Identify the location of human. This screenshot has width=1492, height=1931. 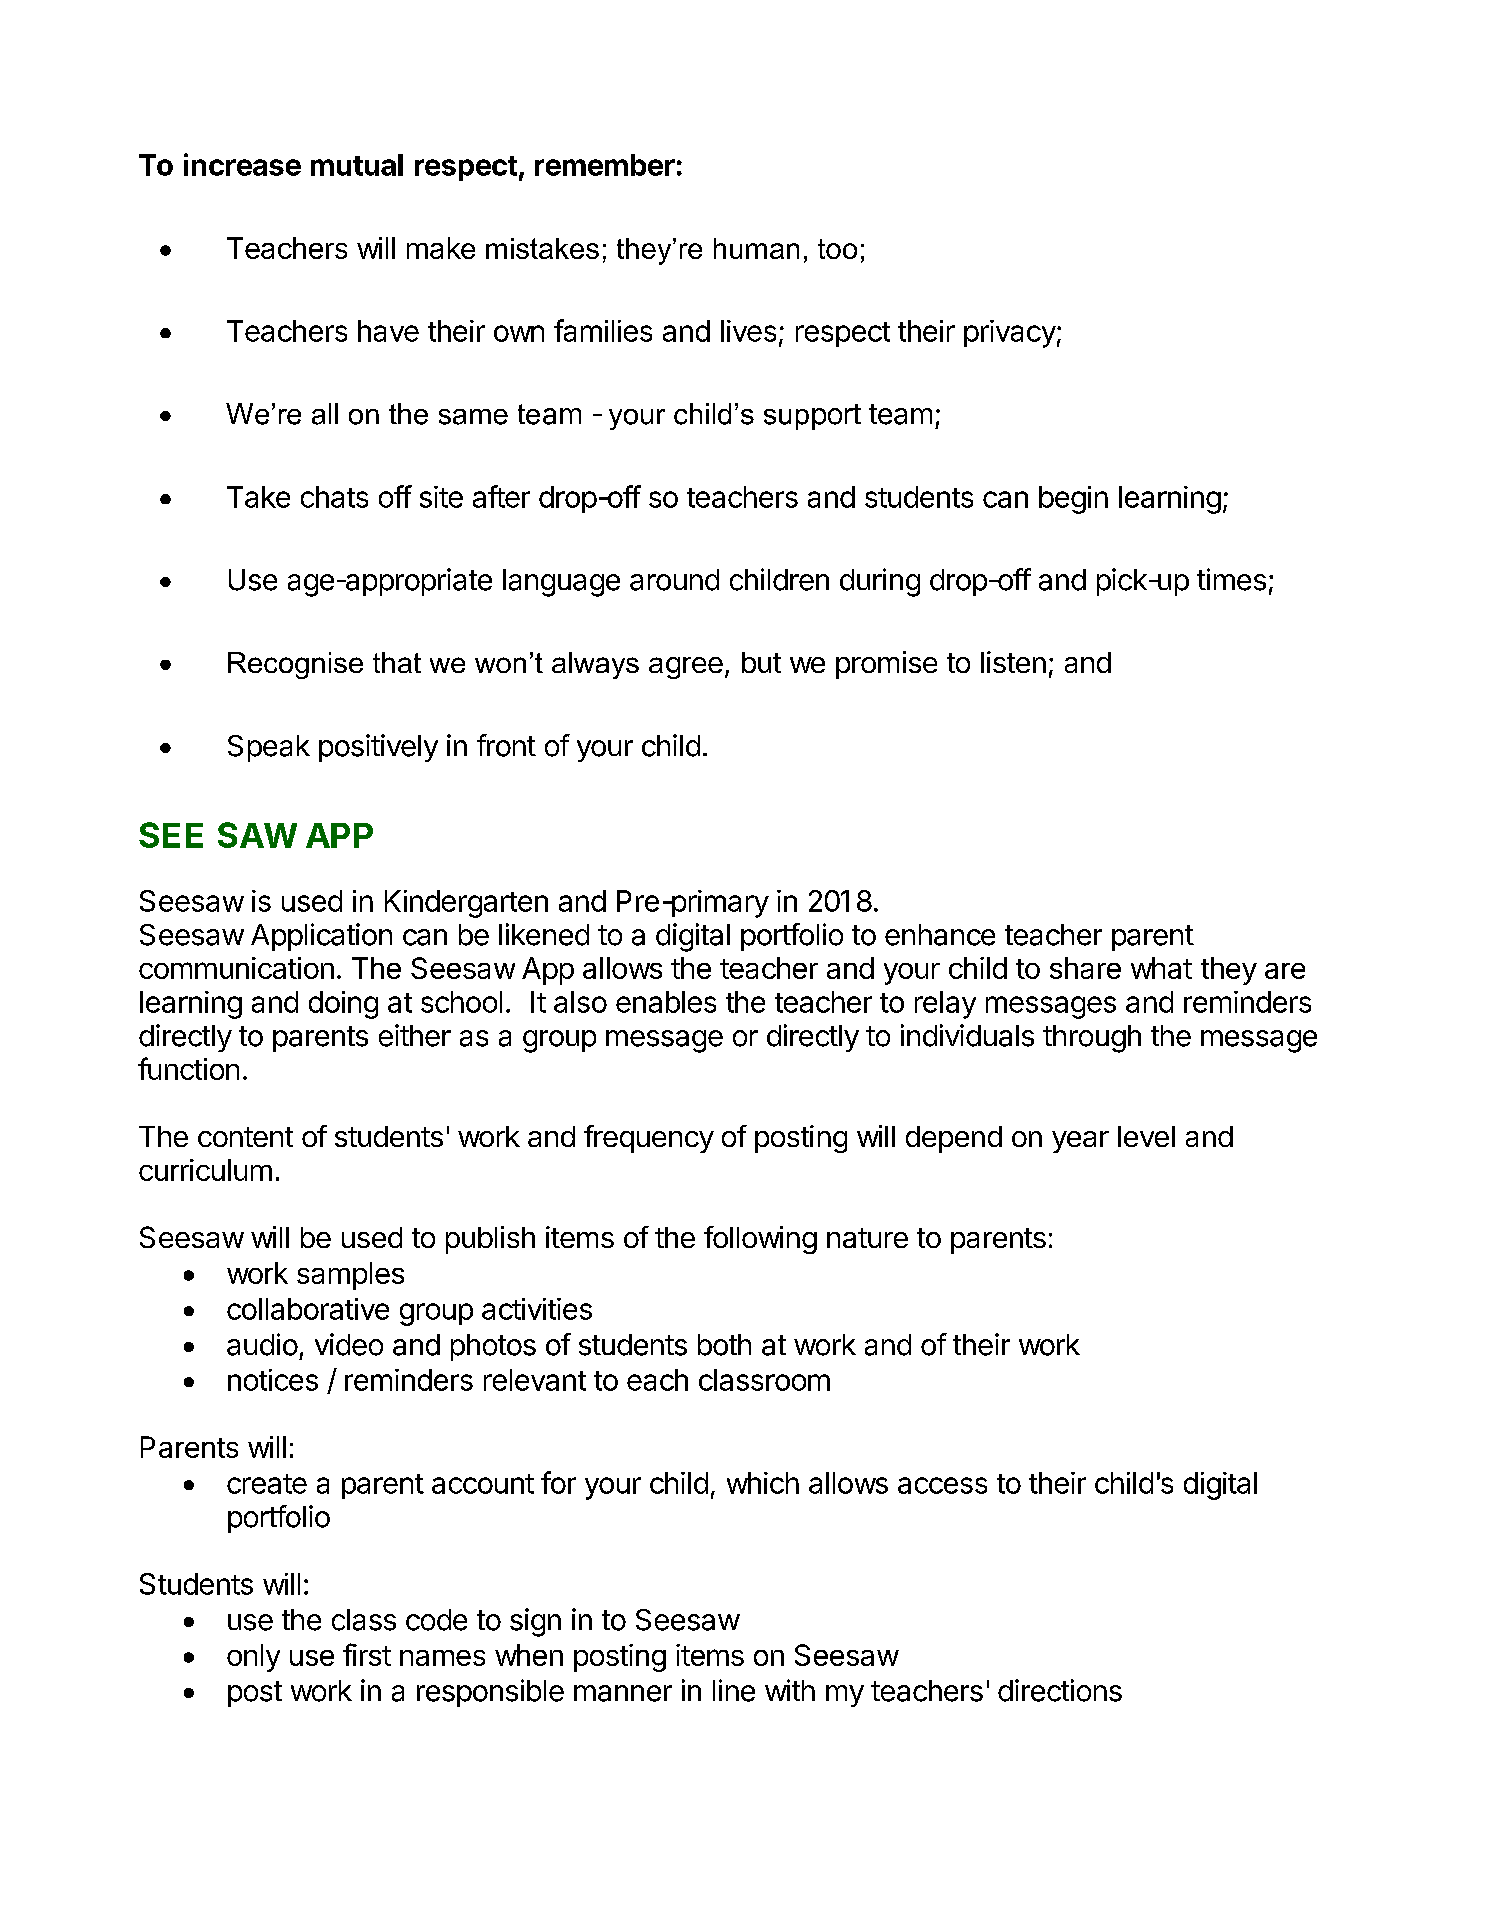
(756, 248).
